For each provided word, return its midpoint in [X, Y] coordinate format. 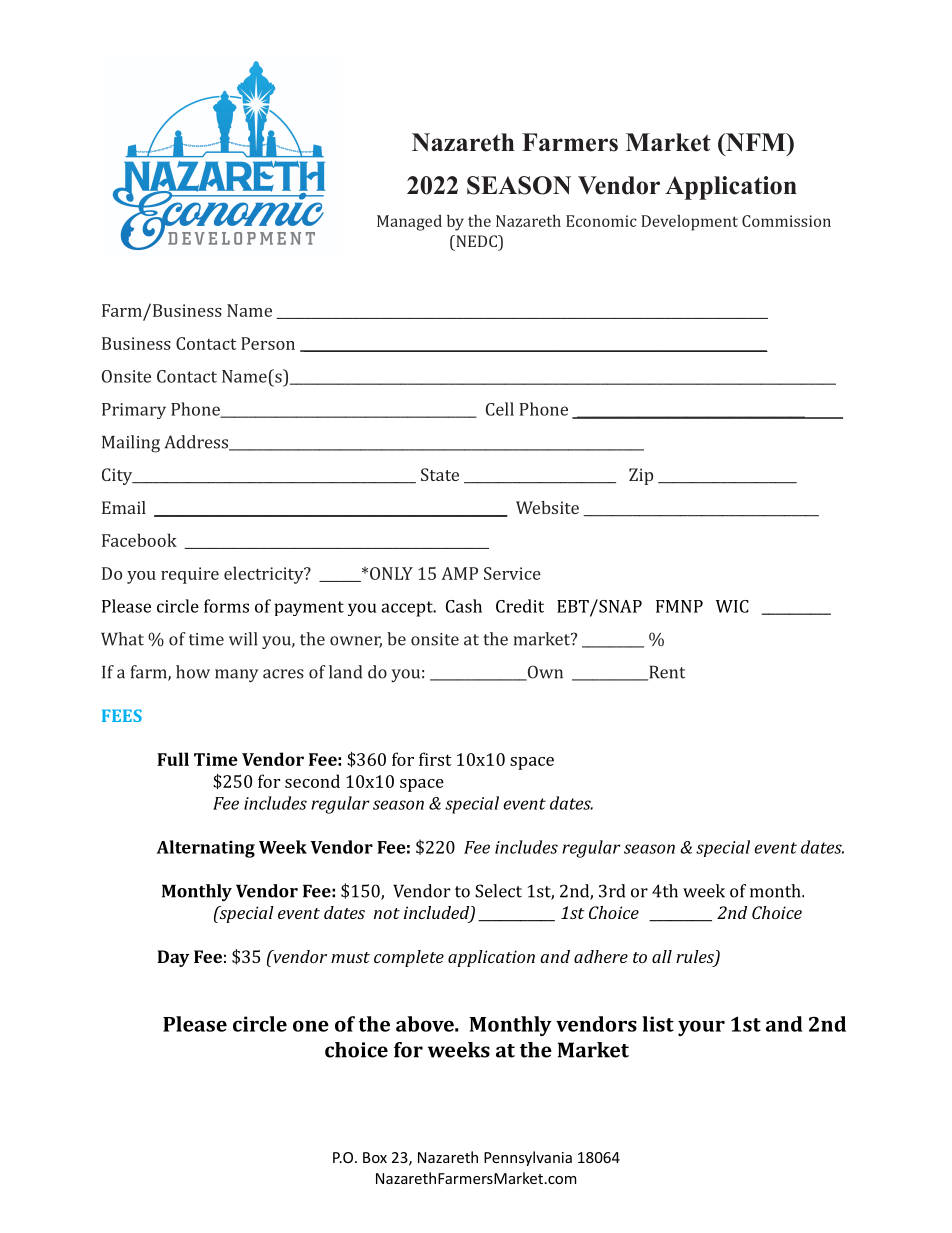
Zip [641, 476]
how [193, 672]
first [435, 759]
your [701, 1028]
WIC [732, 606]
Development [689, 223]
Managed [409, 223]
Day [173, 958]
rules [696, 958]
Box [375, 1157]
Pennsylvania [528, 1158]
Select [498, 891]
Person [268, 343]
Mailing [131, 444]
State [440, 474]
